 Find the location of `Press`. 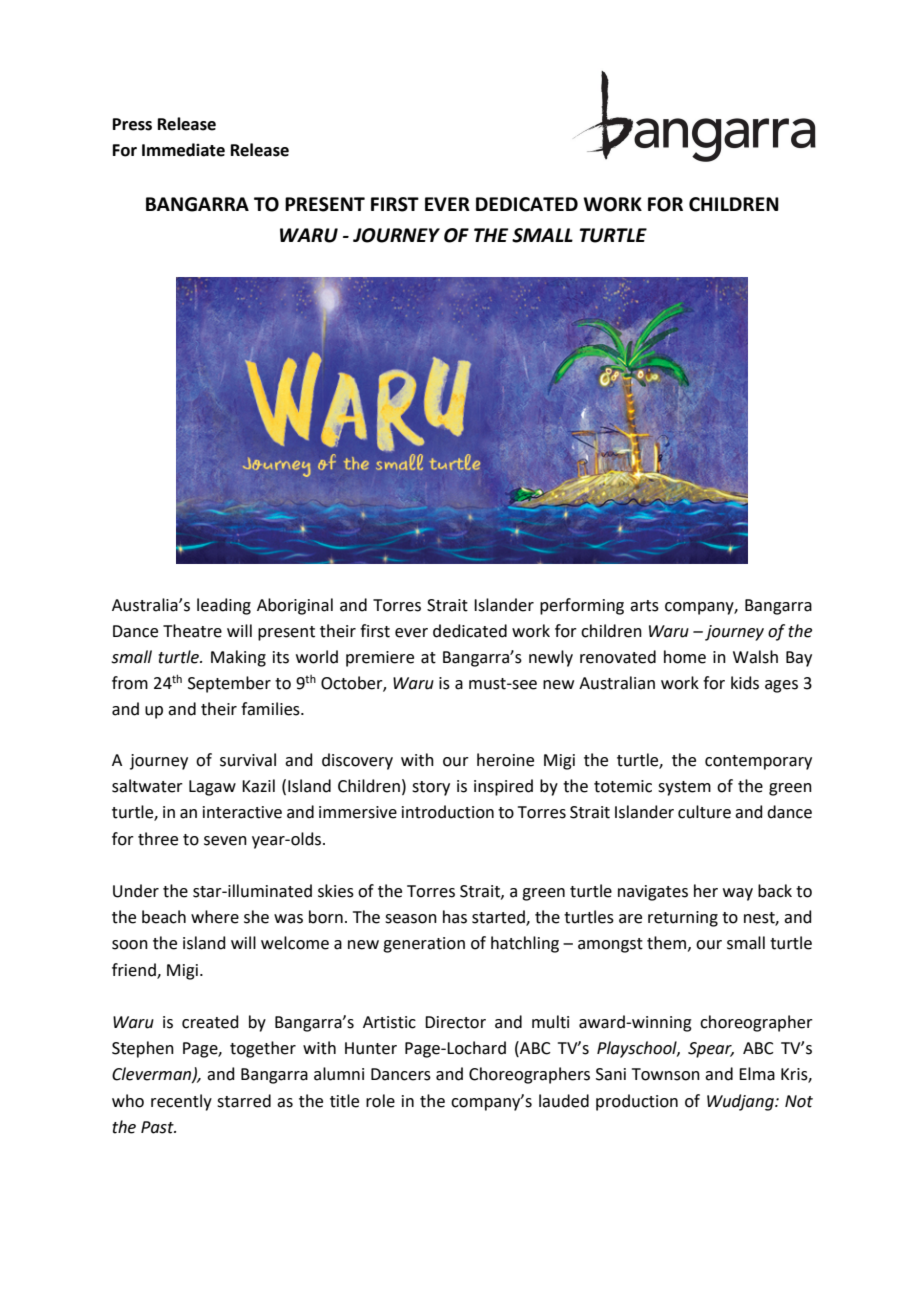

Press is located at coordinates (132, 124).
